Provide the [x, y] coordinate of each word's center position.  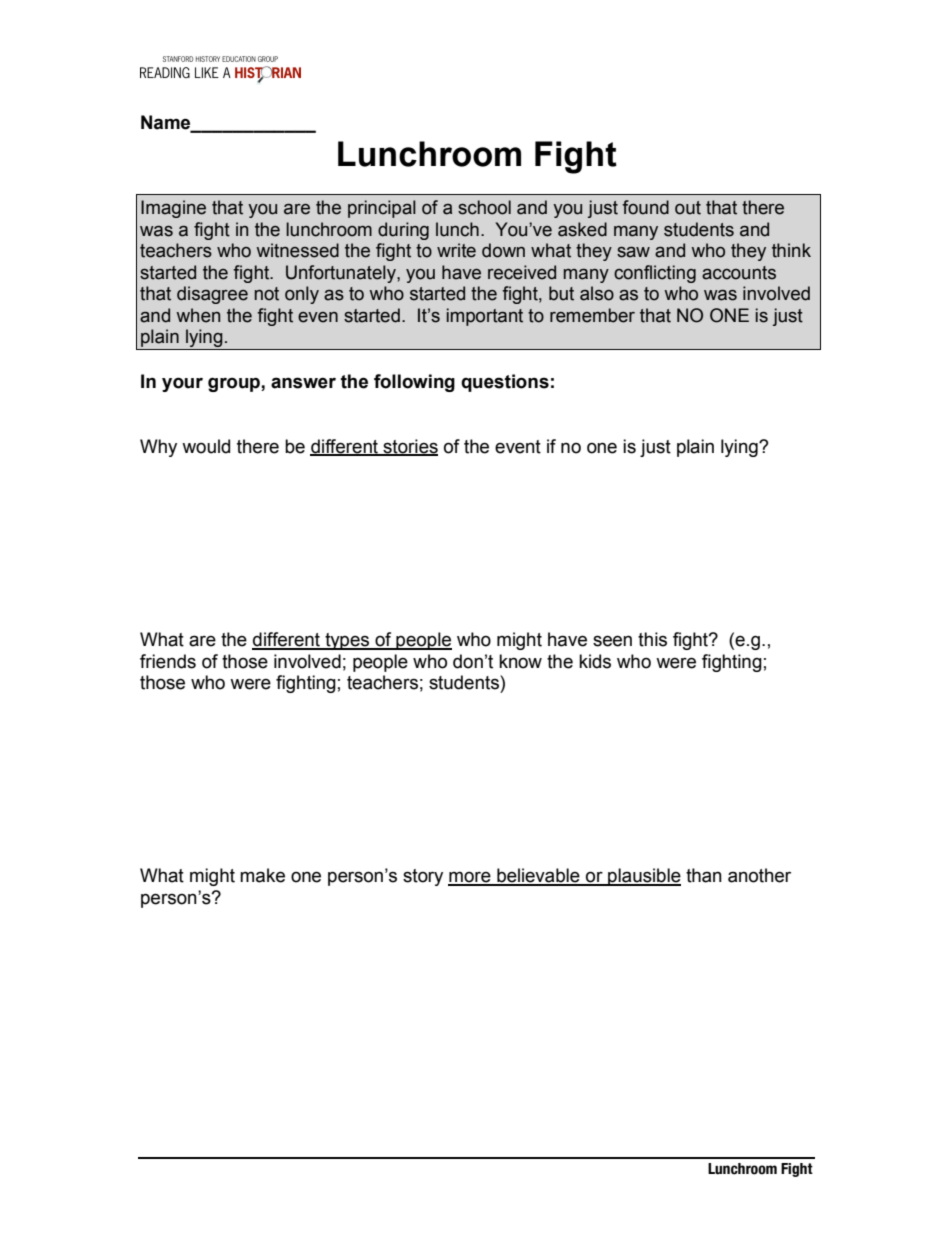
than [704, 875]
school [484, 207]
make [262, 875]
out [688, 208]
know [520, 661]
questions [505, 383]
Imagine [173, 209]
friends [168, 661]
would [206, 446]
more [470, 878]
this [652, 639]
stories [409, 447]
